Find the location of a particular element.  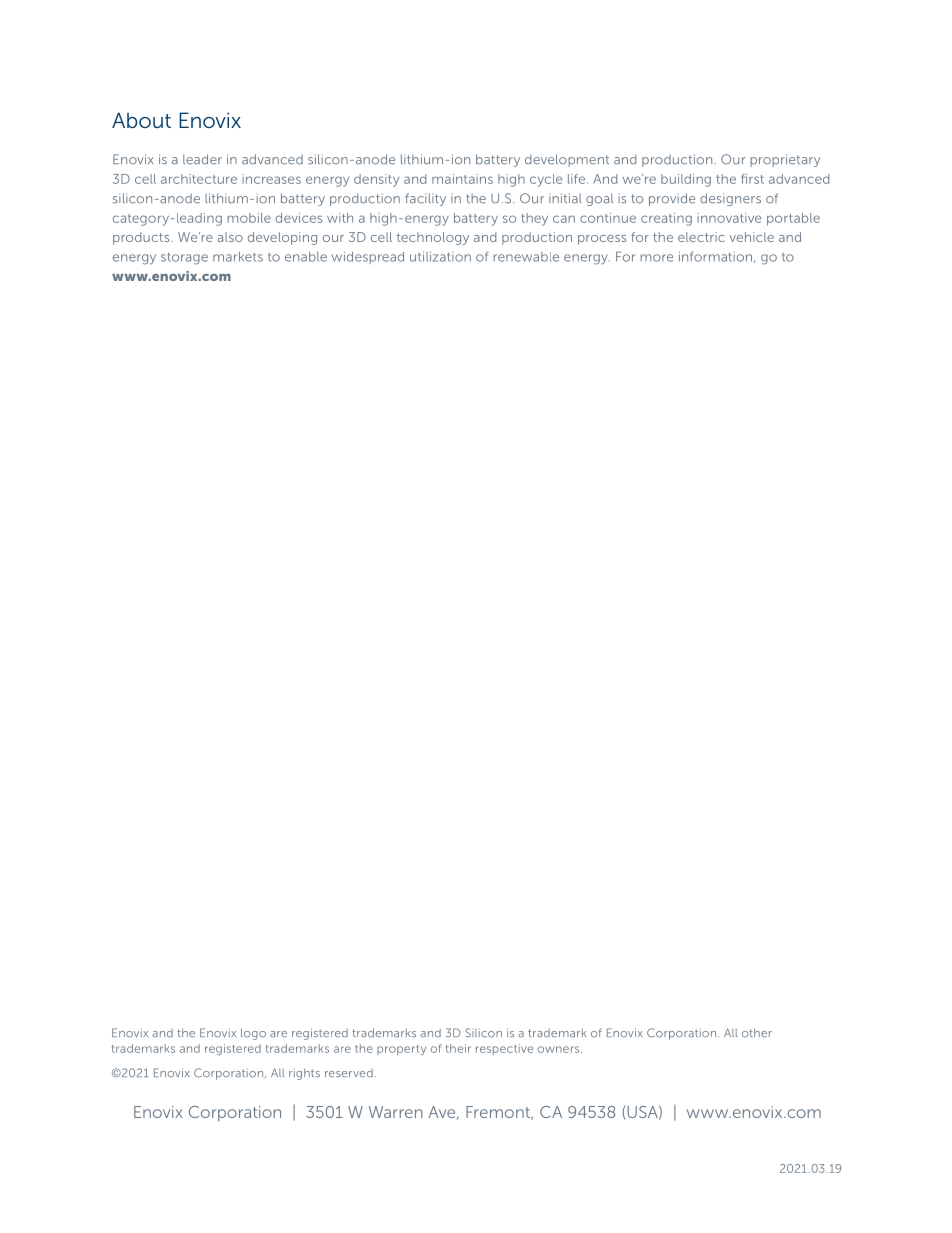

storage is located at coordinates (184, 258).
